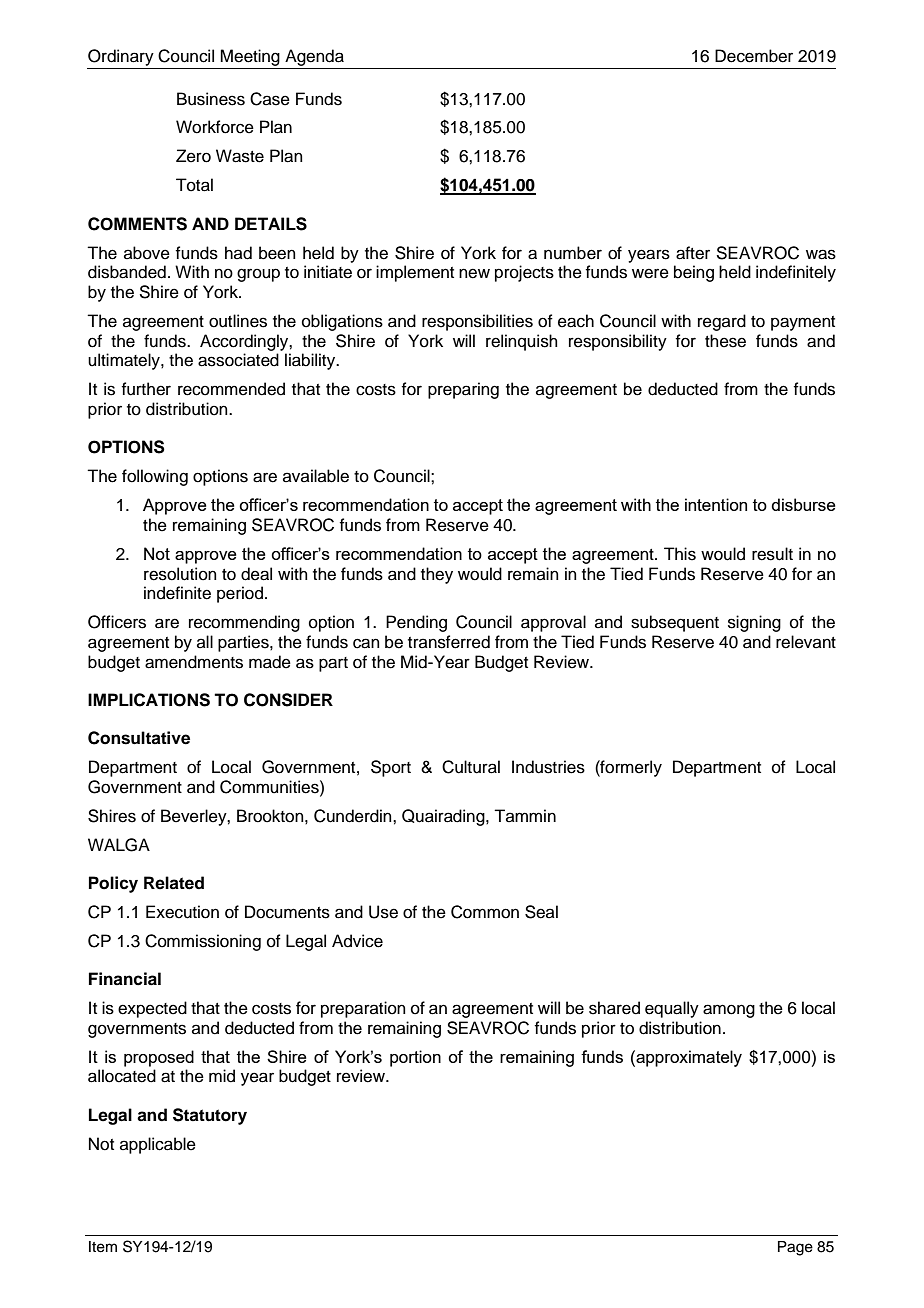 The image size is (924, 1308). What do you see at coordinates (158, 1145) in the screenshot?
I see `applicable` at bounding box center [158, 1145].
